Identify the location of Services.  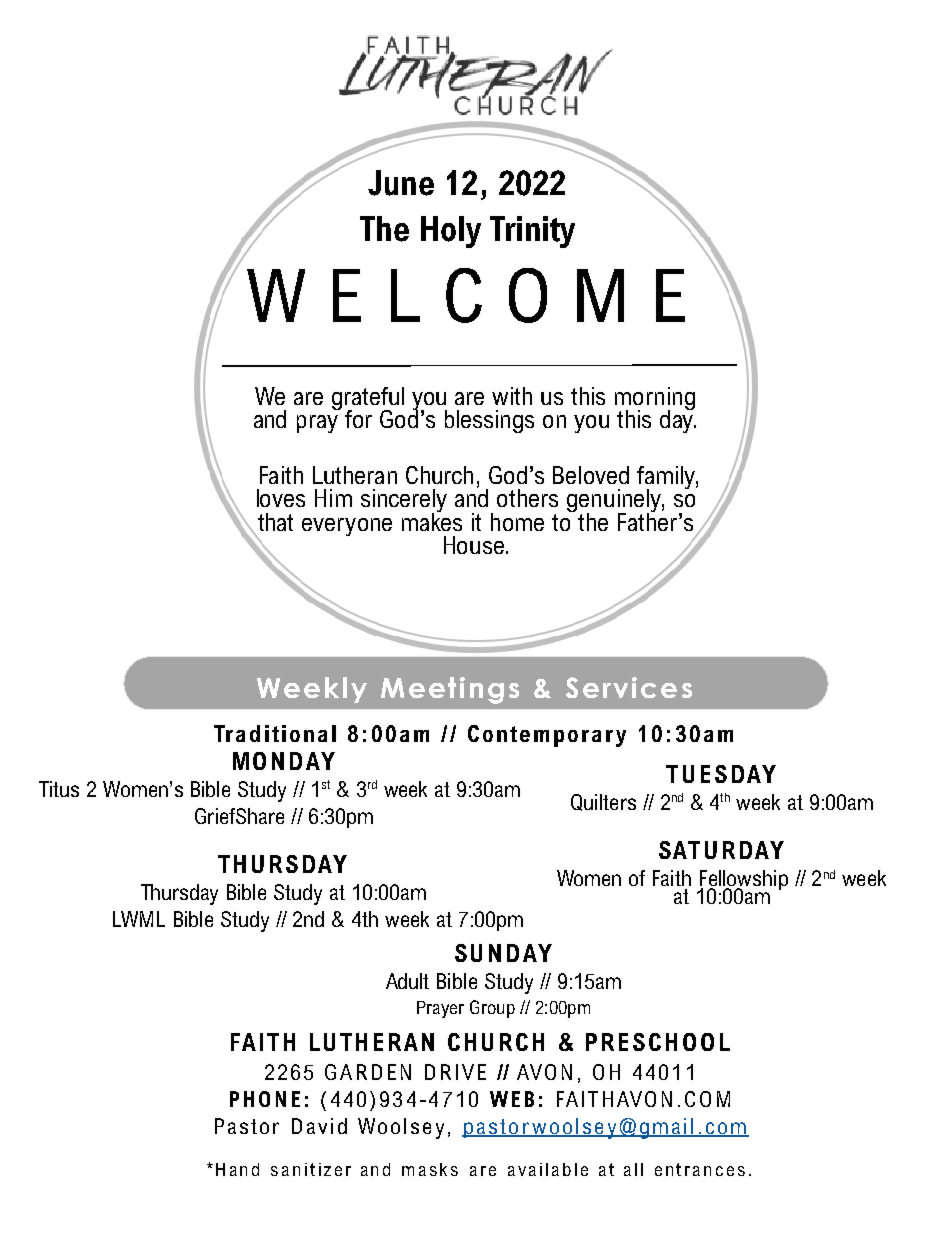
(629, 687).
